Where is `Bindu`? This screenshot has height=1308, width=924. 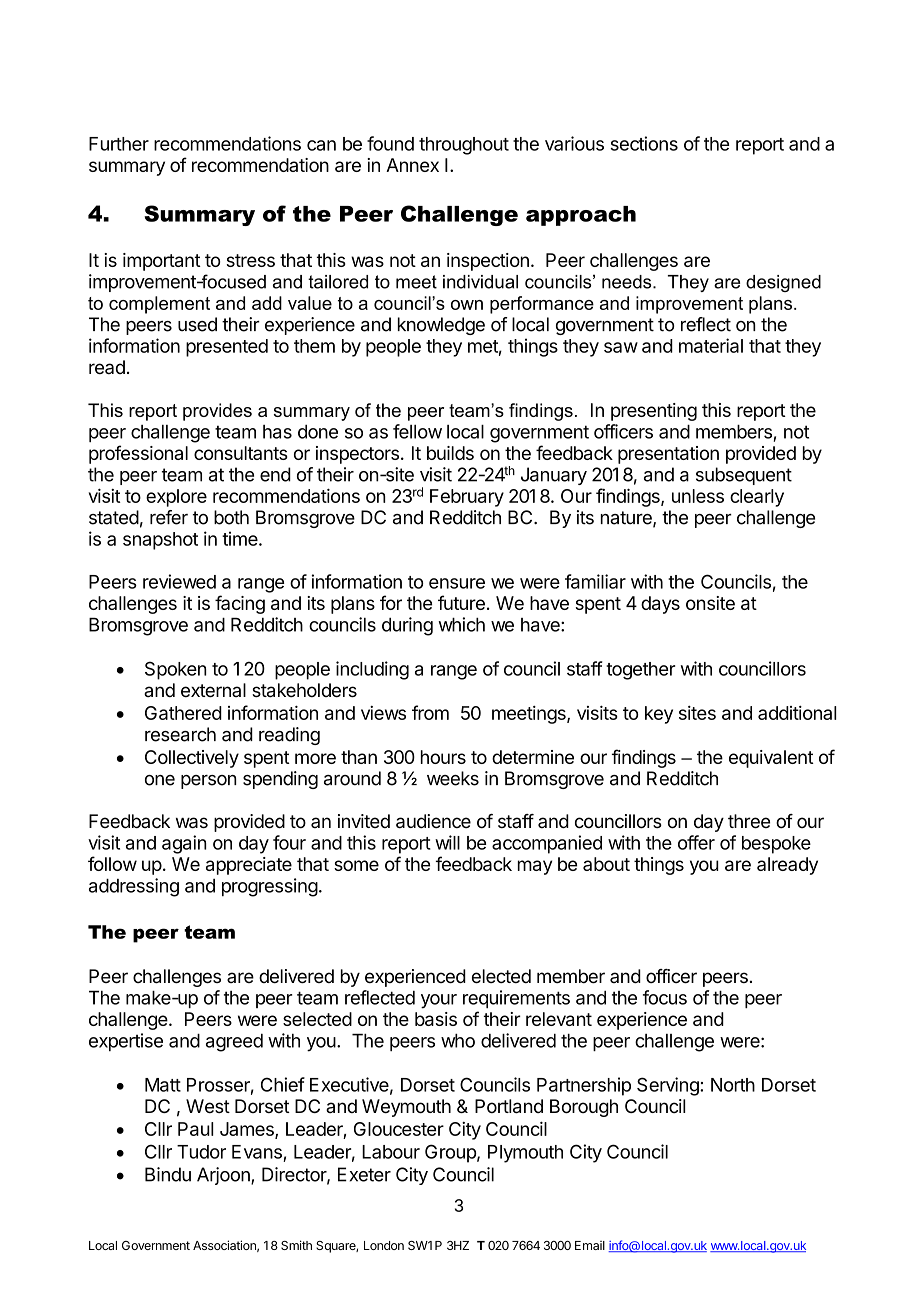 Bindu is located at coordinates (168, 1174).
